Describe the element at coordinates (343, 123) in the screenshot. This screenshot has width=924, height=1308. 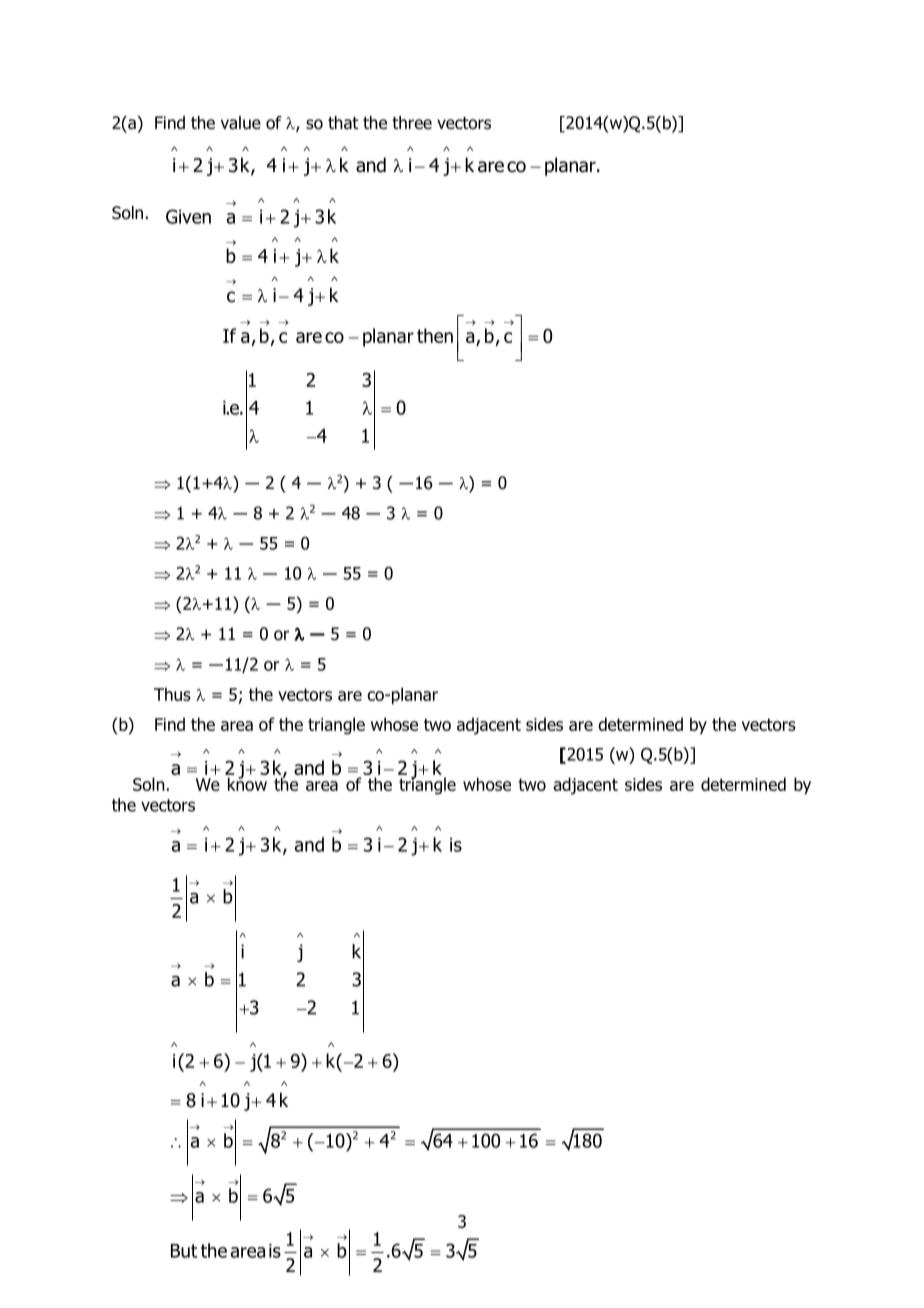
I see `that` at that location.
